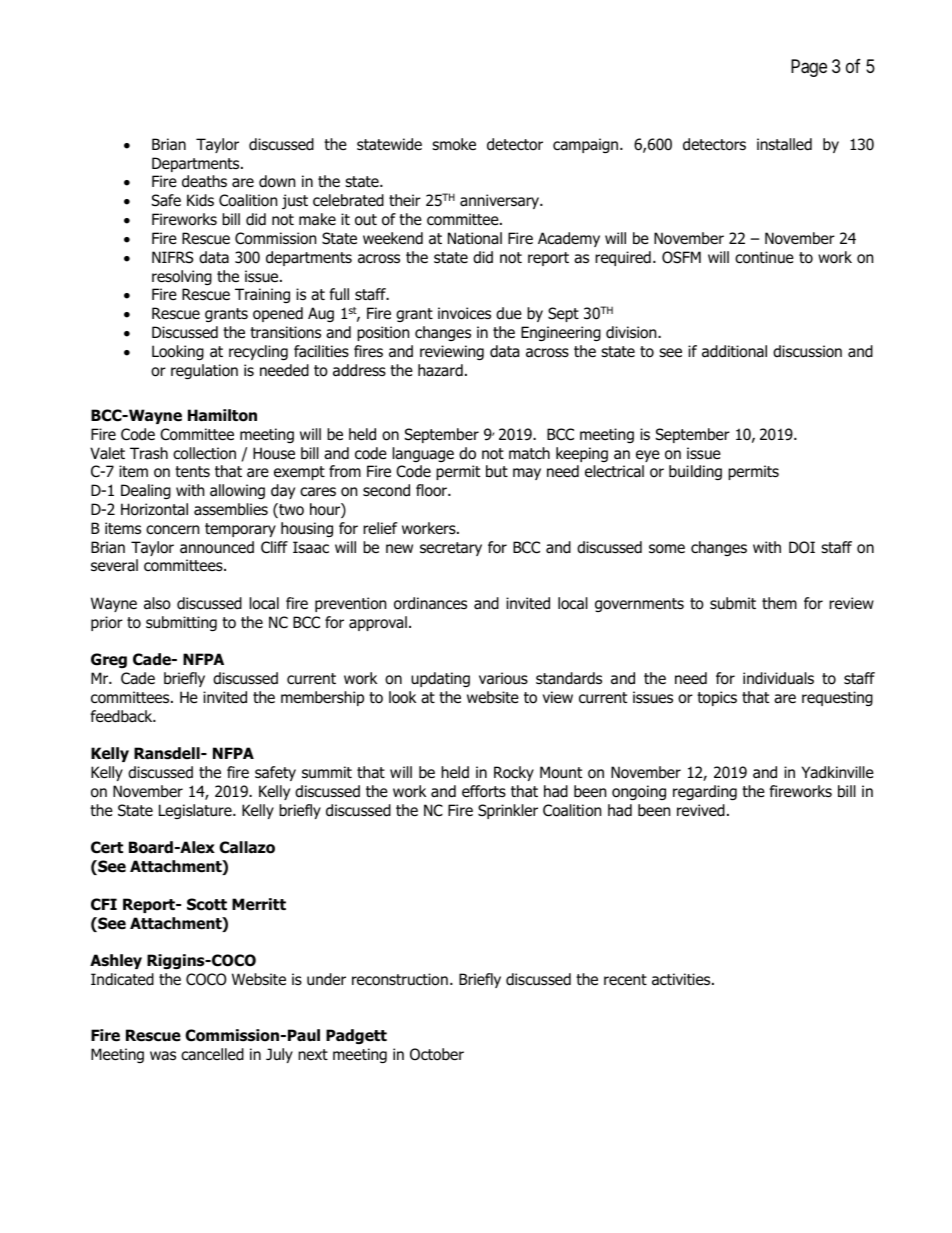  I want to click on Page, so click(809, 68).
